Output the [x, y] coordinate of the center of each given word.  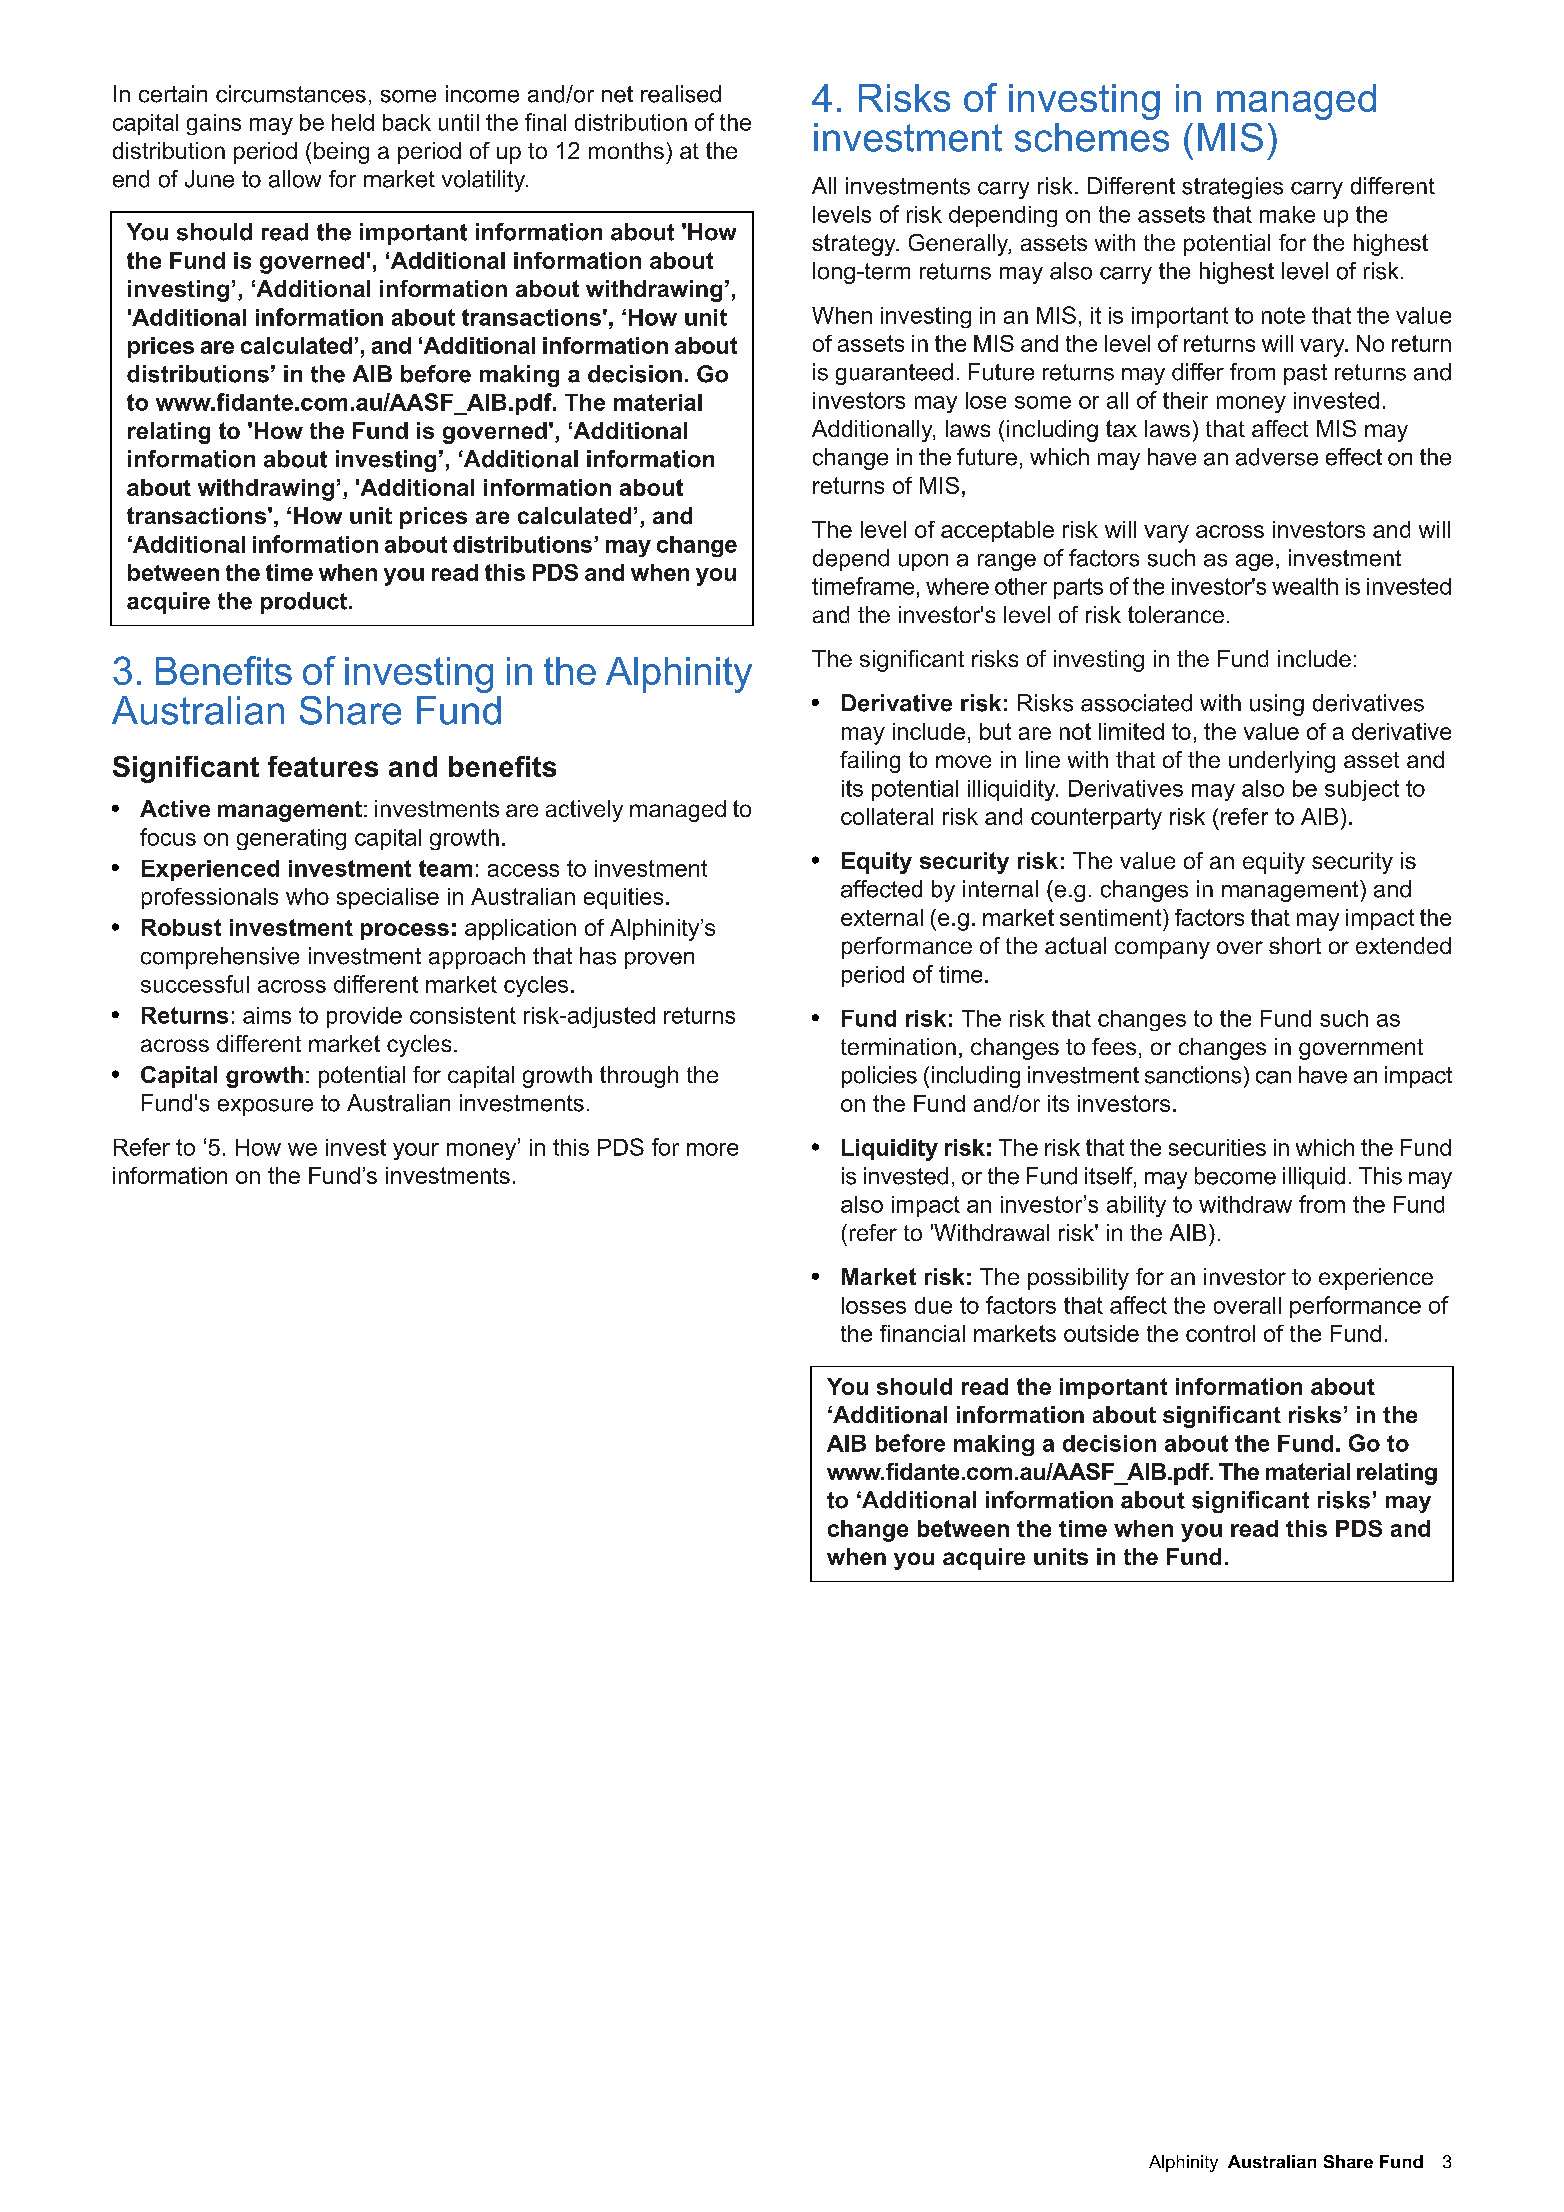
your [416, 1151]
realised [681, 94]
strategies [1232, 188]
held [353, 122]
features [323, 766]
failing [870, 762]
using [1277, 705]
